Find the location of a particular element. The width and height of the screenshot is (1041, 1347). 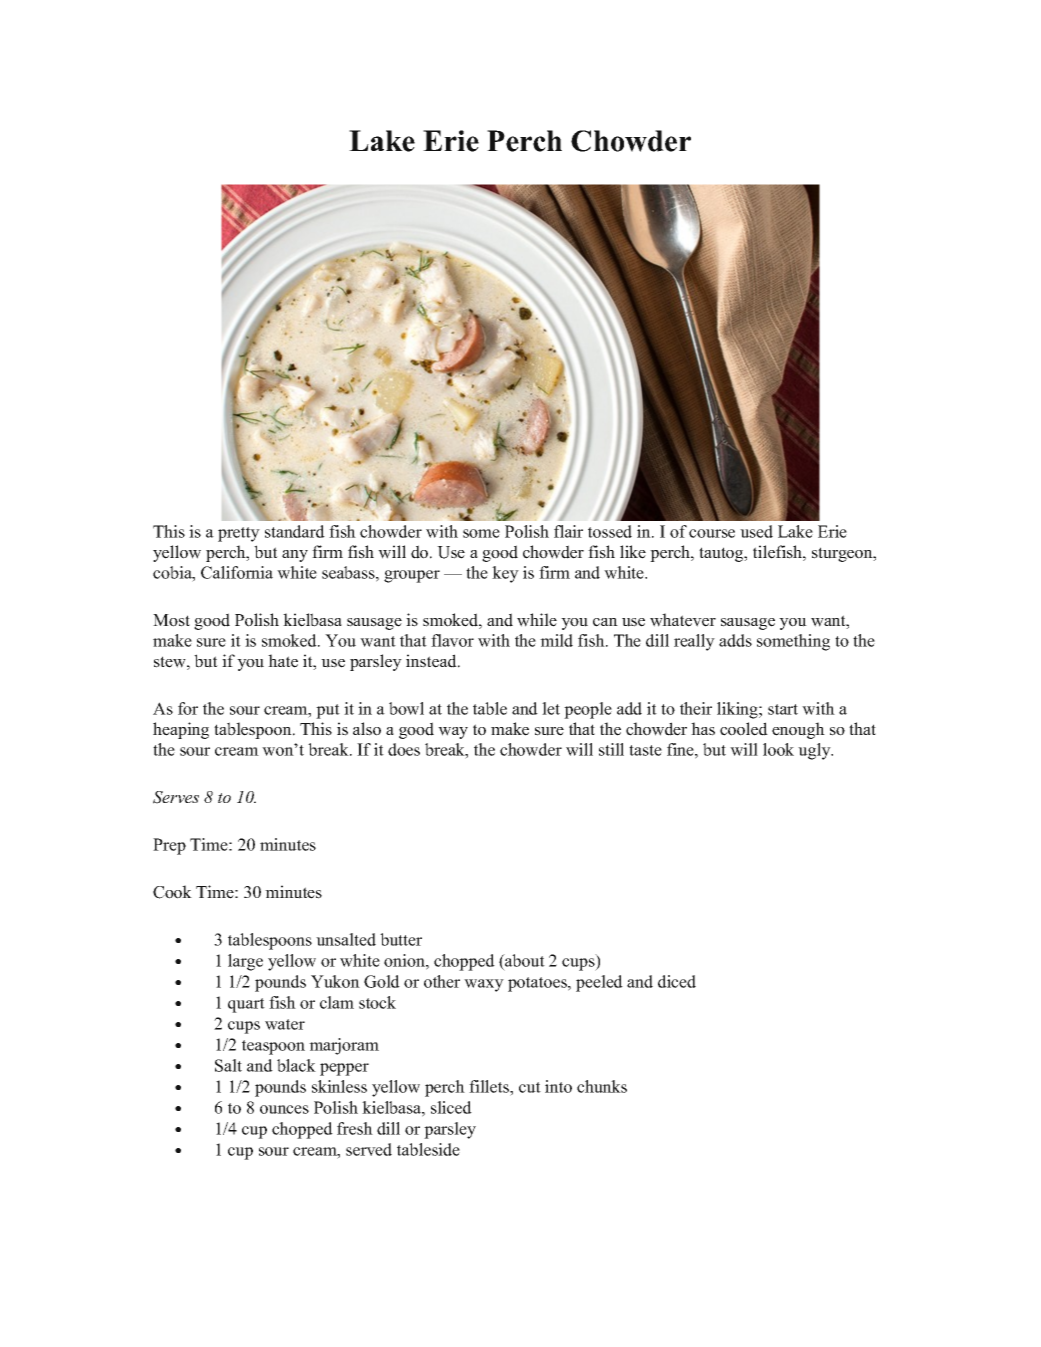

used is located at coordinates (756, 531).
